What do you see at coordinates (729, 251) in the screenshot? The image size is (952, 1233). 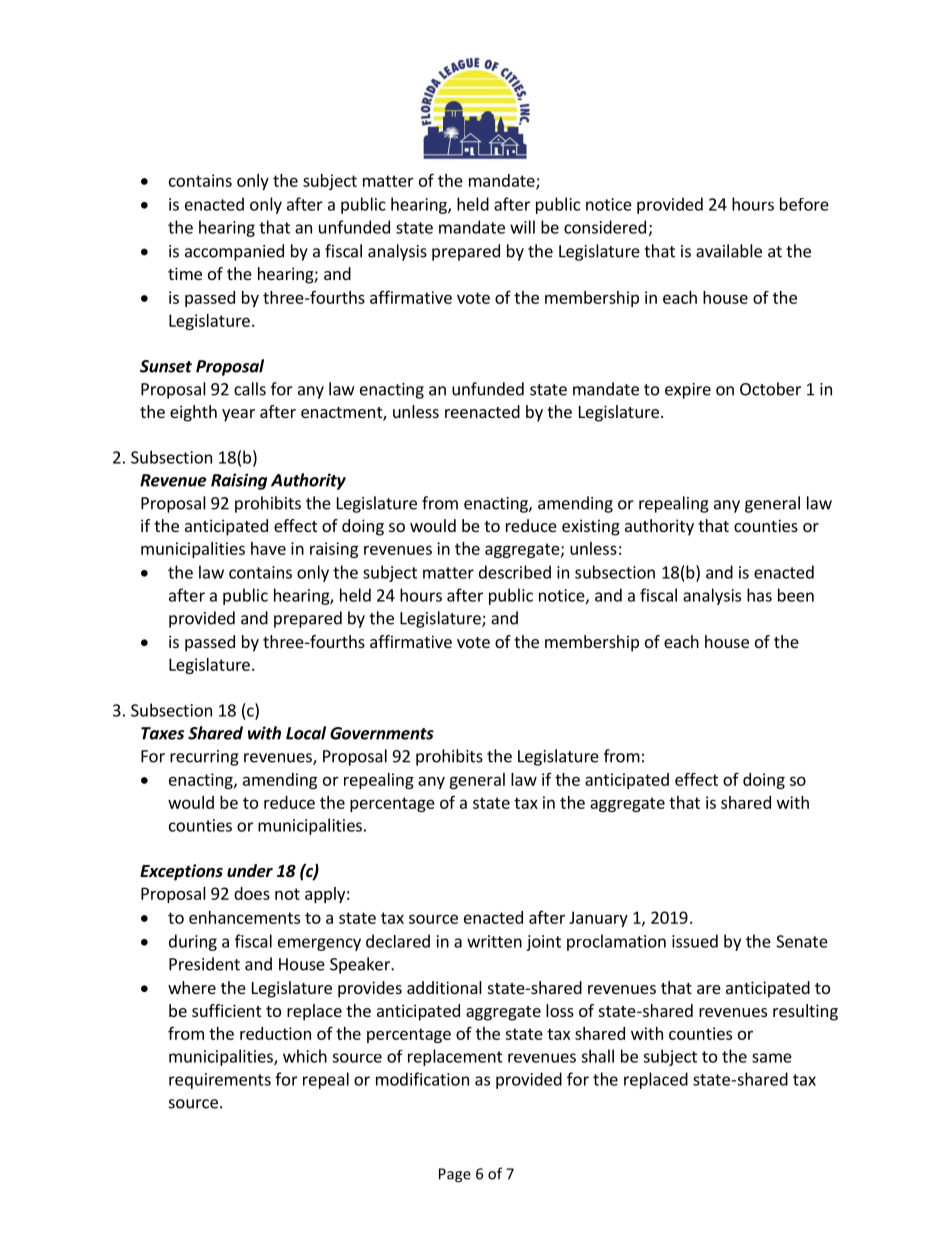 I see `available` at bounding box center [729, 251].
